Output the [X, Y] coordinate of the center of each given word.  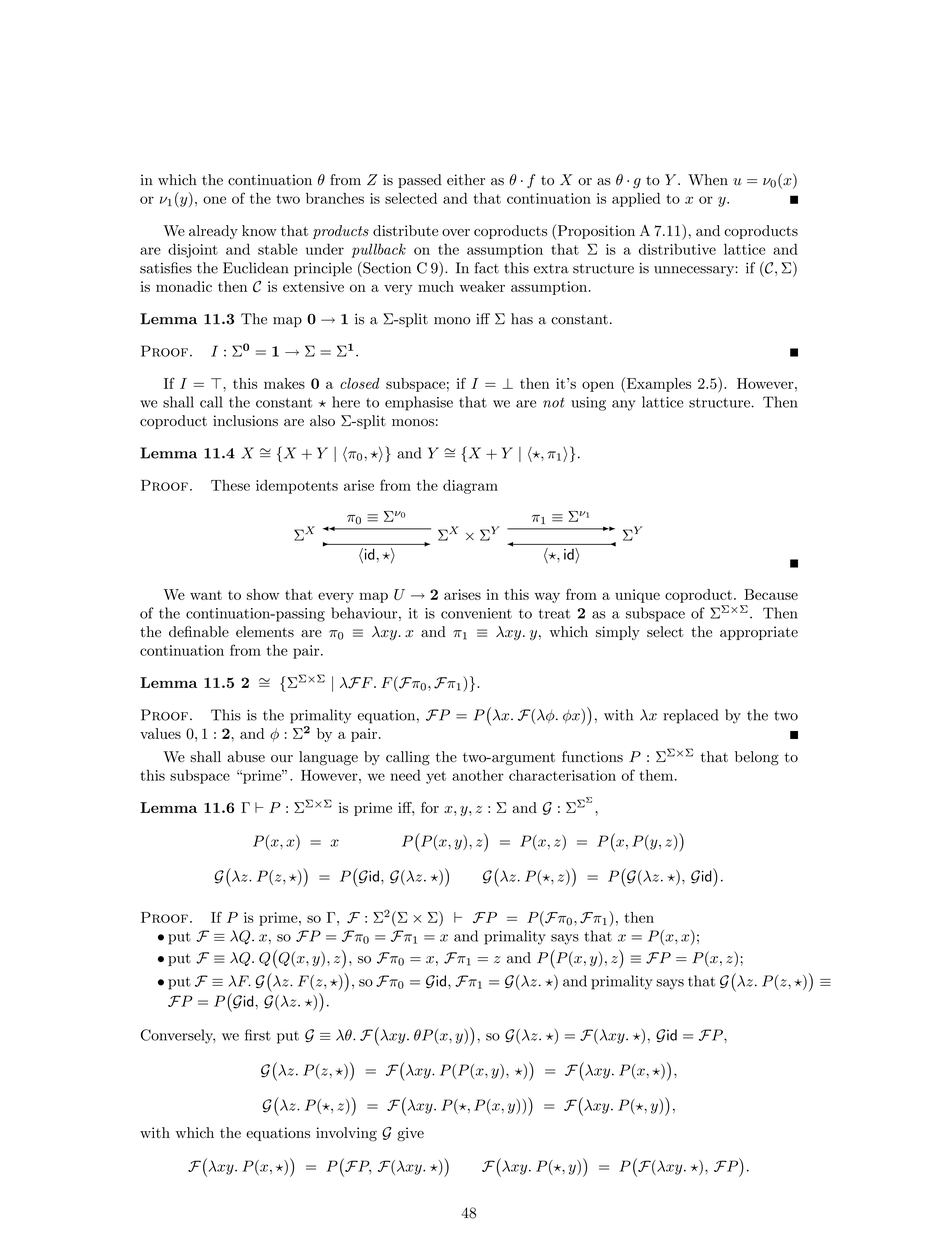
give [410, 1134]
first [258, 1035]
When [708, 180]
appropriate [759, 633]
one [214, 200]
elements [265, 632]
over [456, 232]
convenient [476, 613]
